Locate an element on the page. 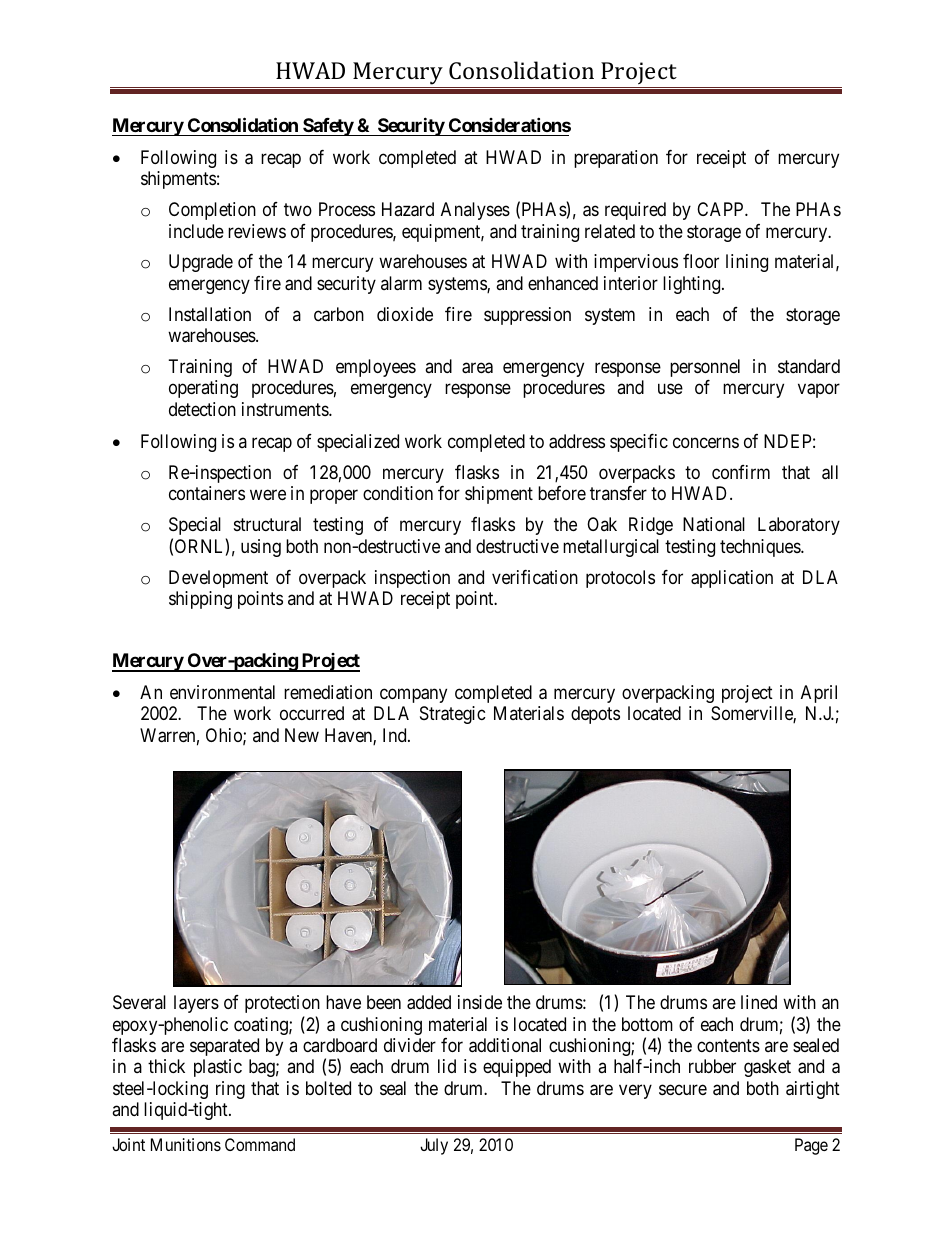  ring is located at coordinates (230, 1090).
